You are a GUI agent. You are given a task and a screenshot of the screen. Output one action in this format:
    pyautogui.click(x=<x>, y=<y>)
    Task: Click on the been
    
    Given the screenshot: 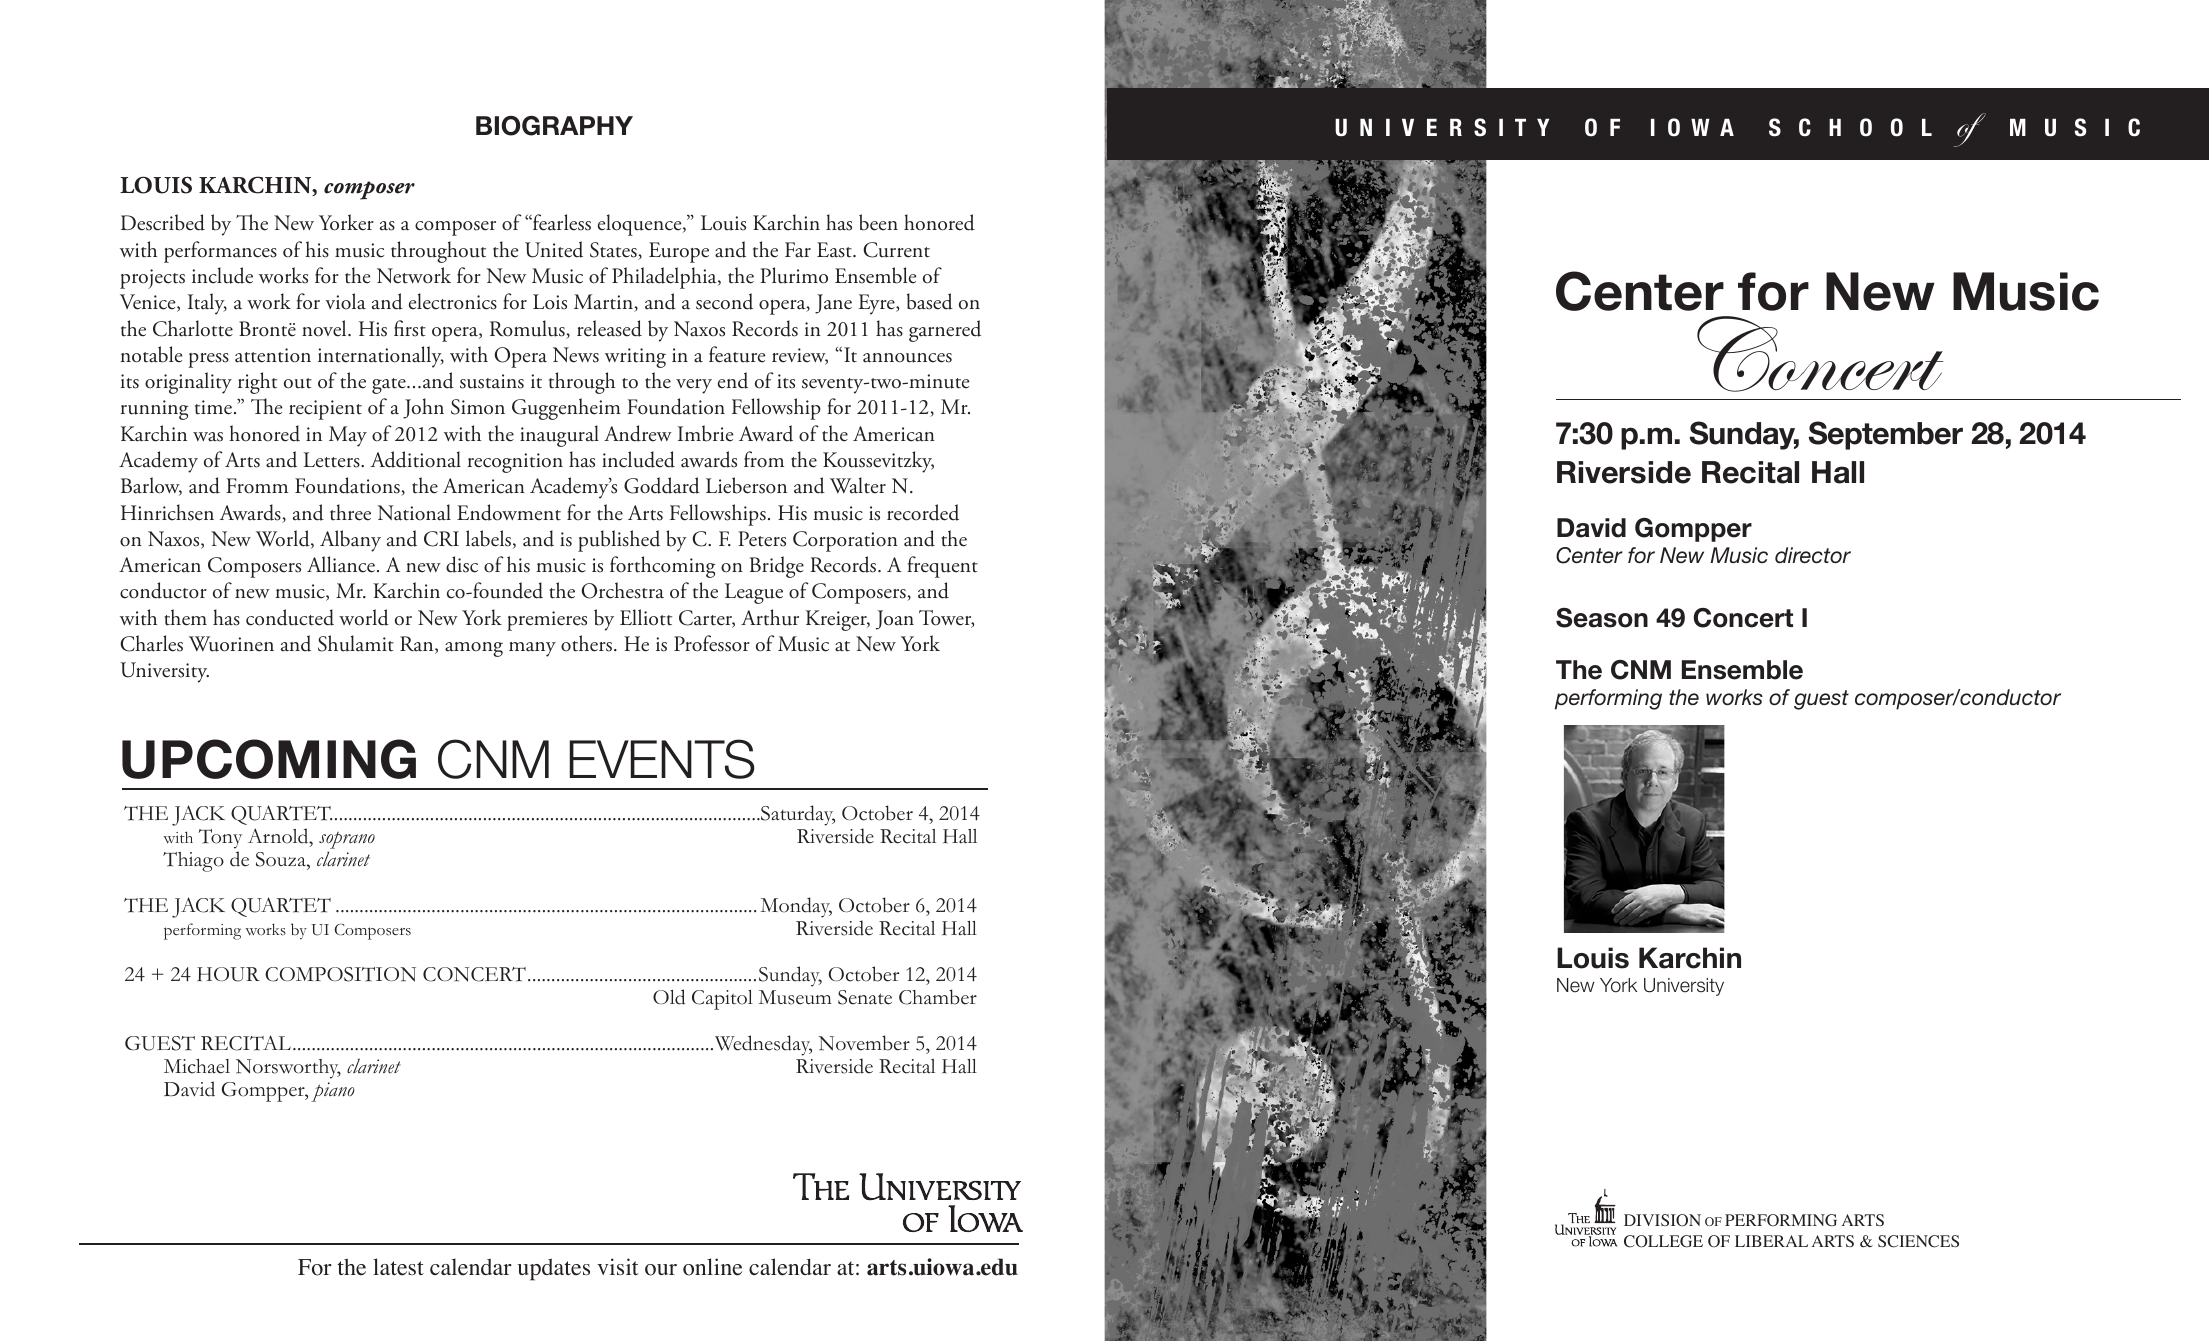 What is the action you would take?
    pyautogui.click(x=878, y=222)
